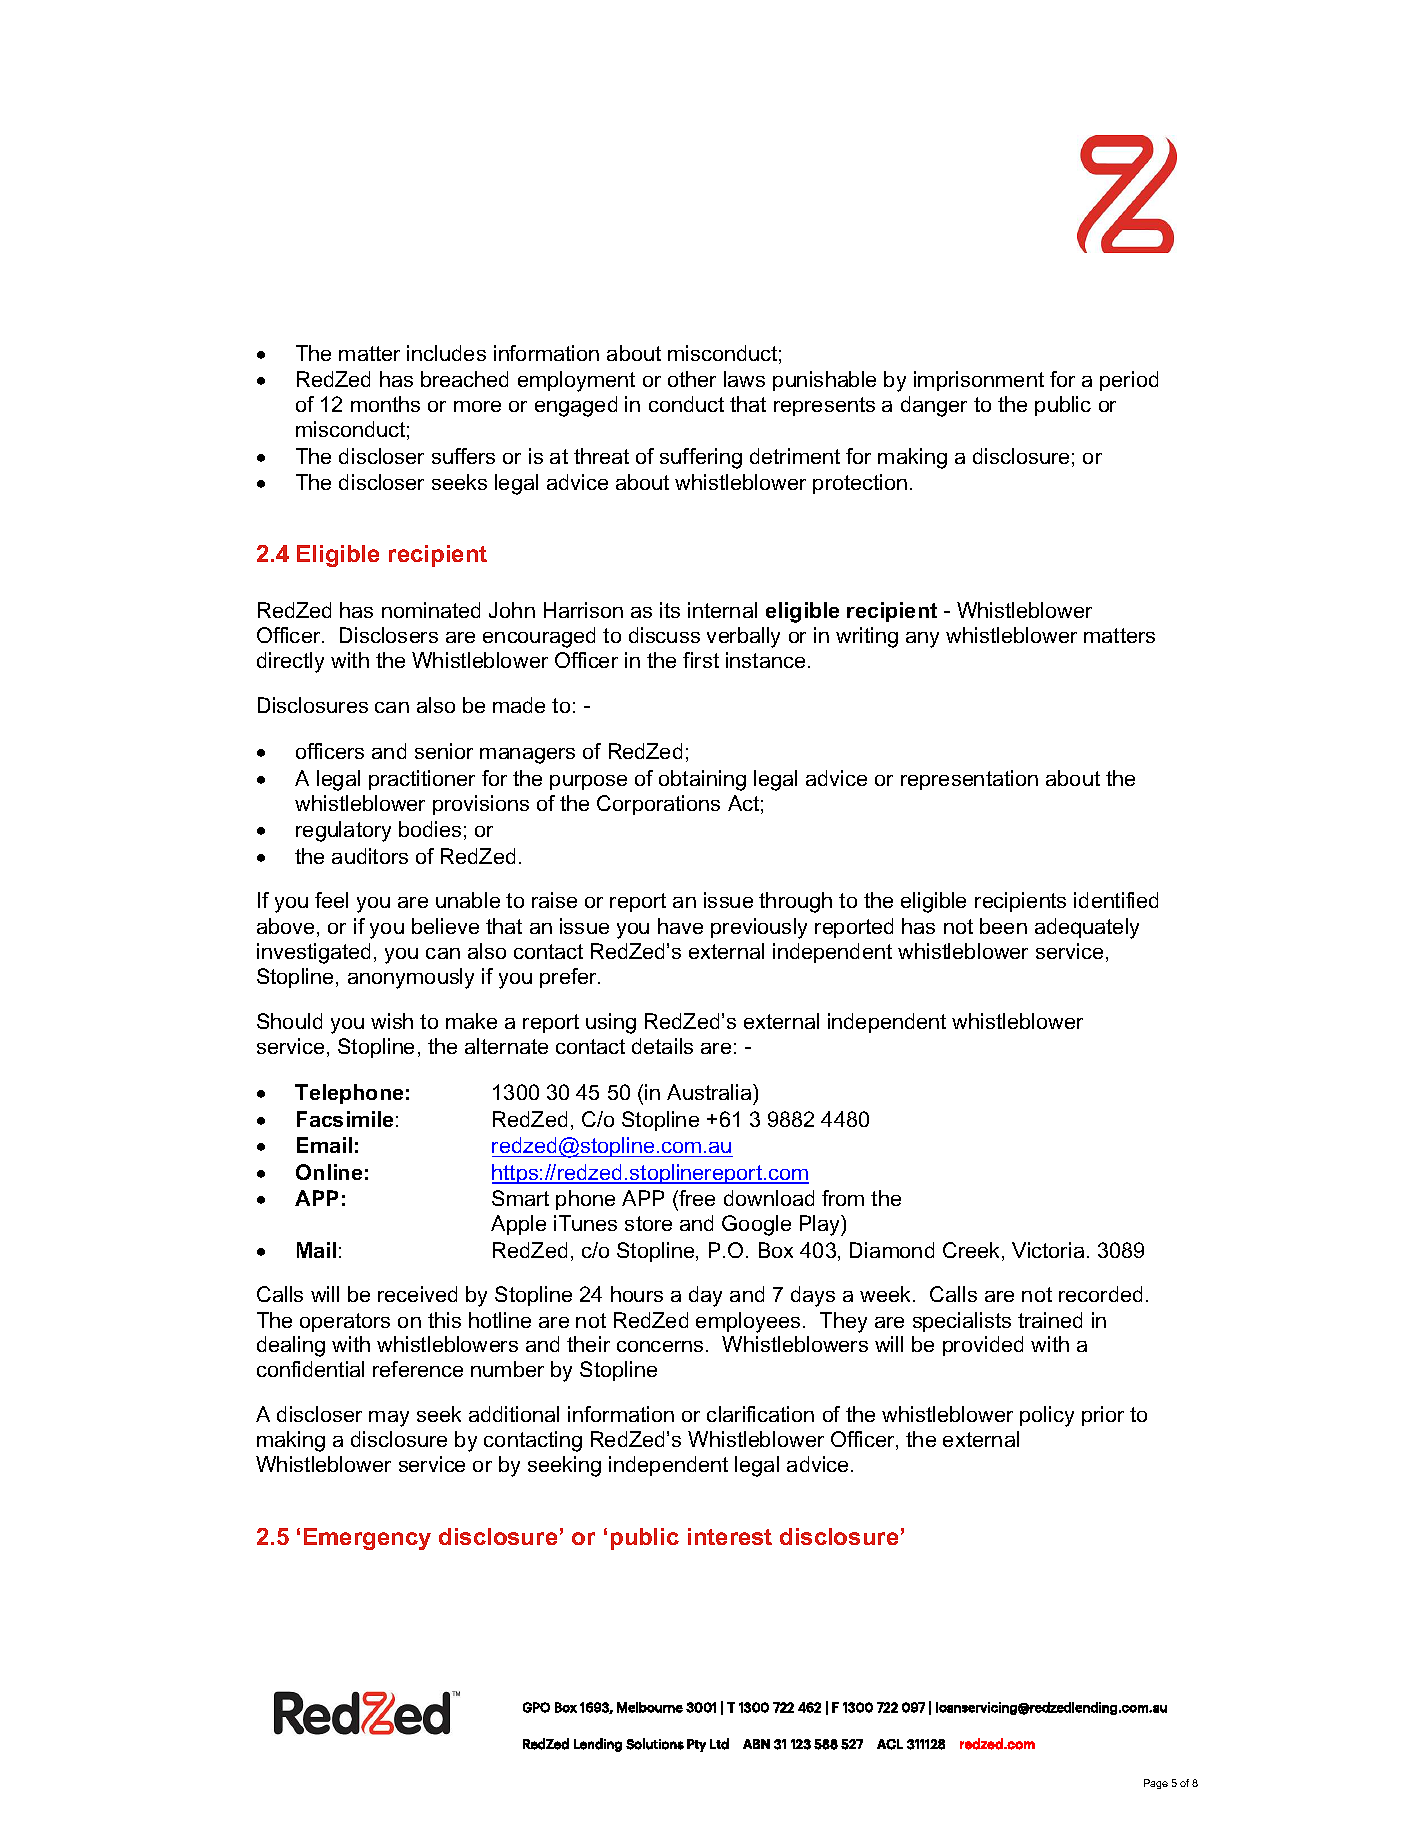  Describe the element at coordinates (1116, 900) in the image. I see `identified` at that location.
